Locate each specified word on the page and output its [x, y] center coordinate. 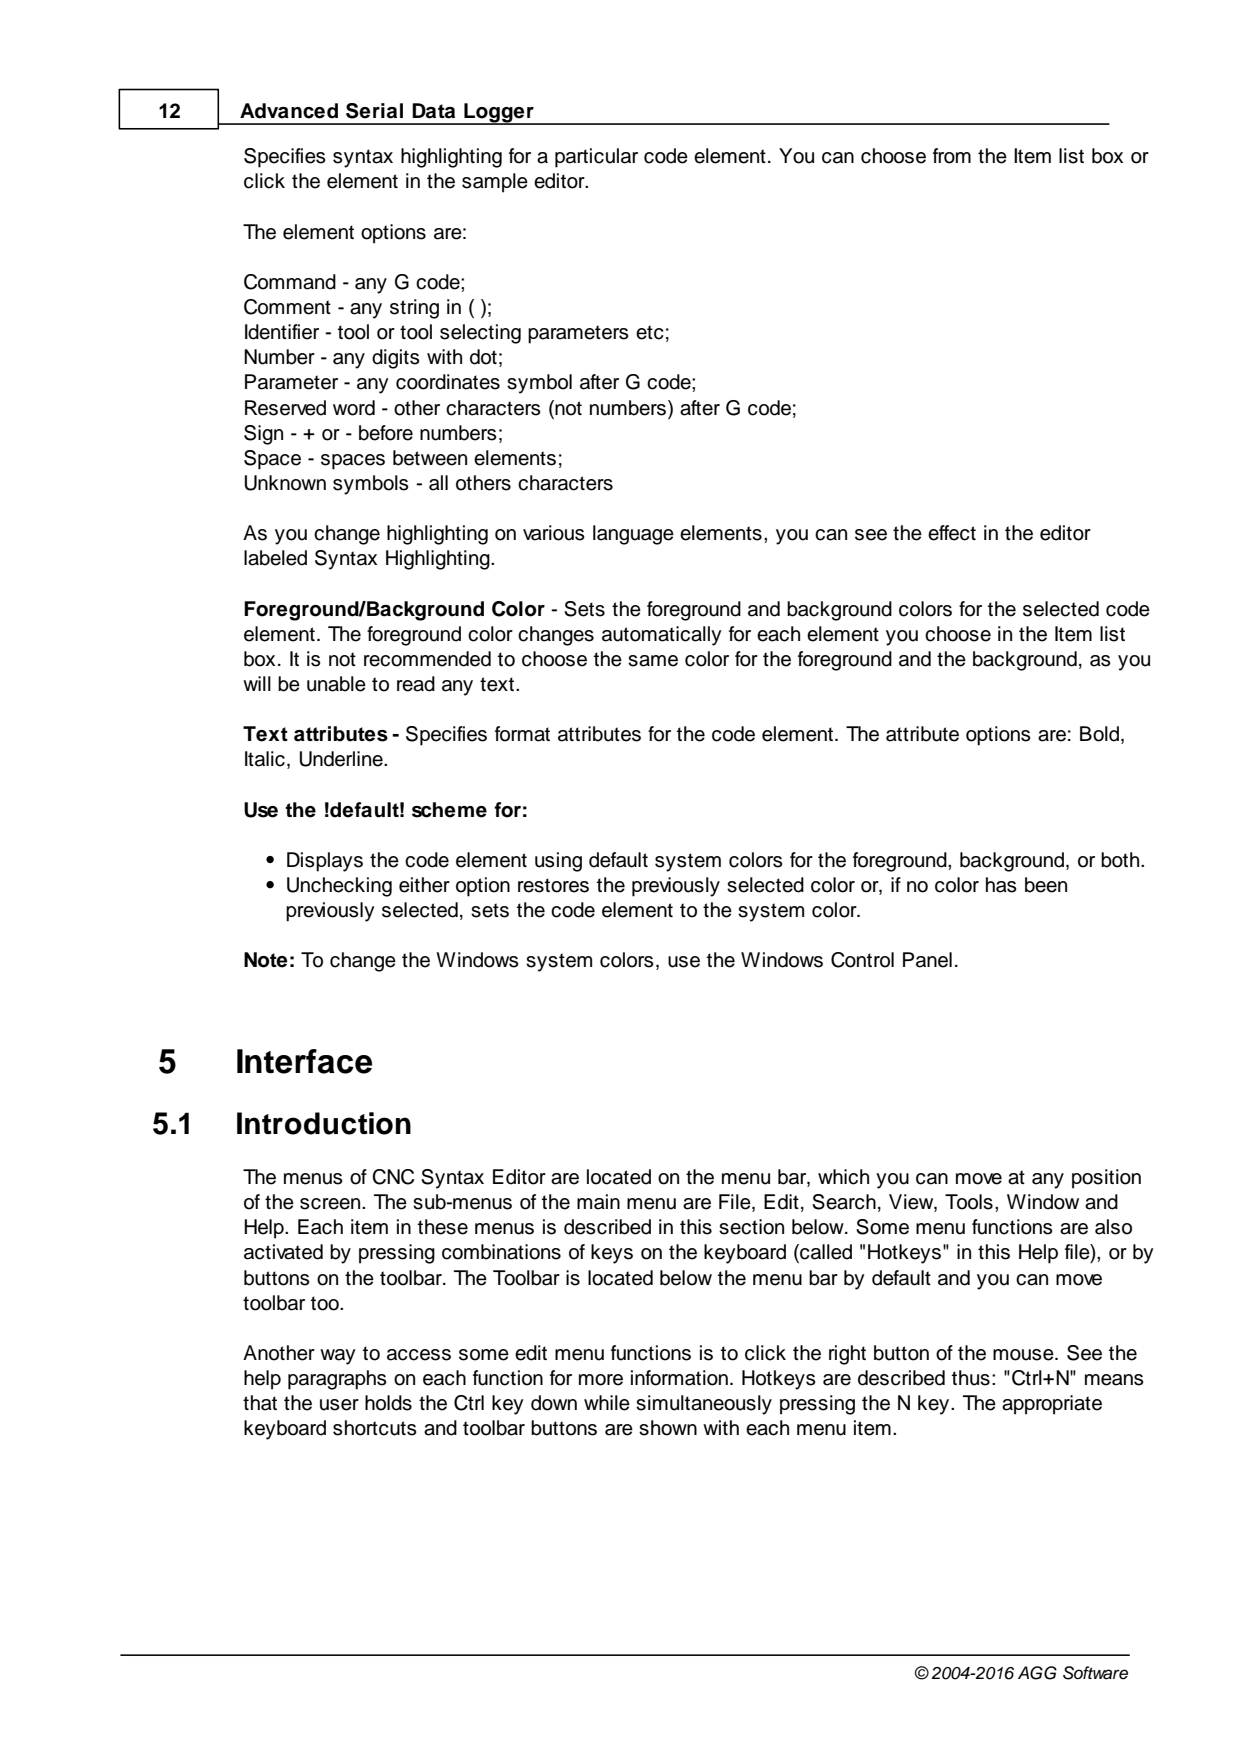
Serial [374, 111]
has [1001, 885]
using [558, 862]
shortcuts [375, 1428]
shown [668, 1428]
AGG [1037, 1673]
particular [596, 158]
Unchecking [339, 887]
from [952, 156]
